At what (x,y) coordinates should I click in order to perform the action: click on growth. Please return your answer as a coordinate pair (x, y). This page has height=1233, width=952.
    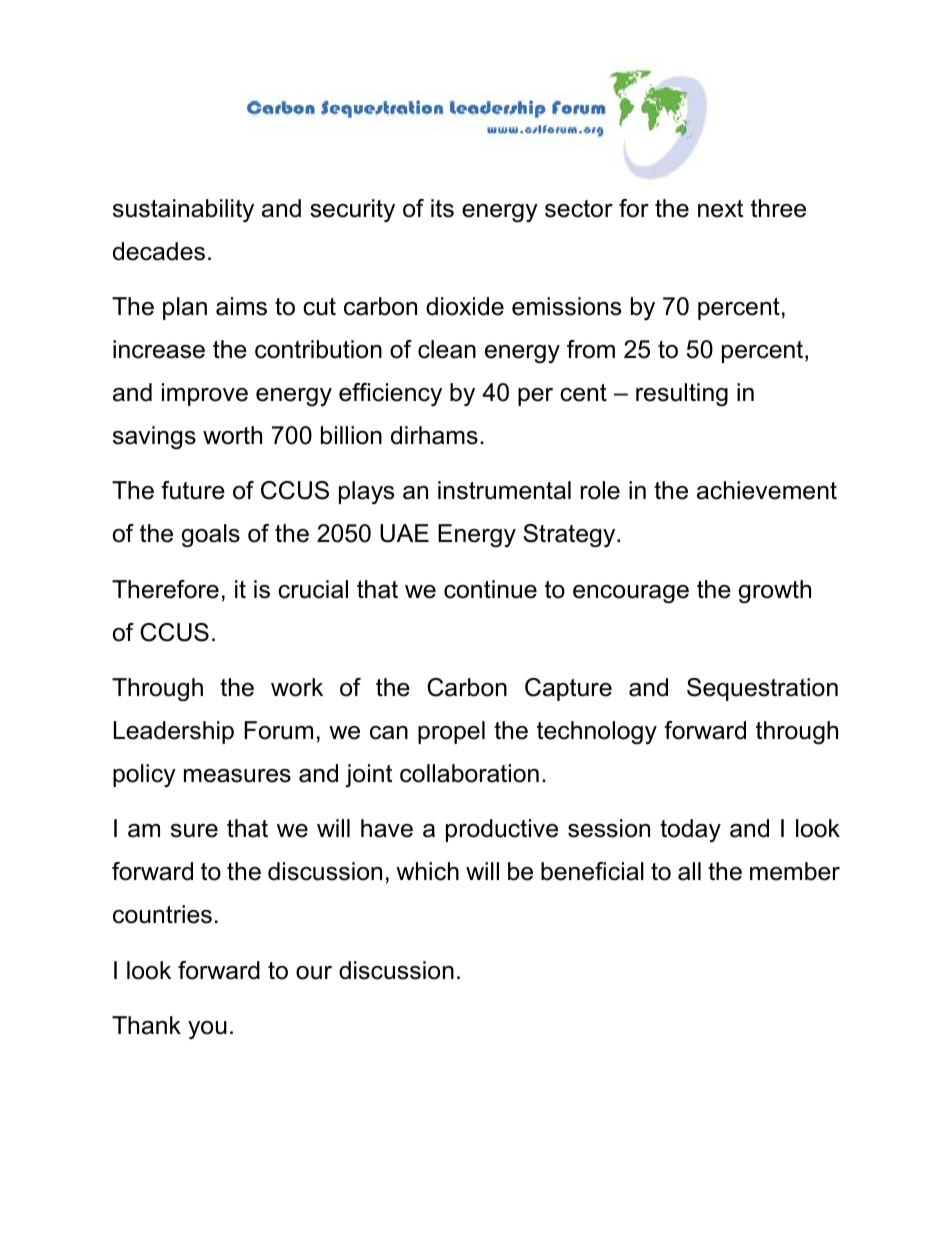
    Looking at the image, I should click on (775, 592).
